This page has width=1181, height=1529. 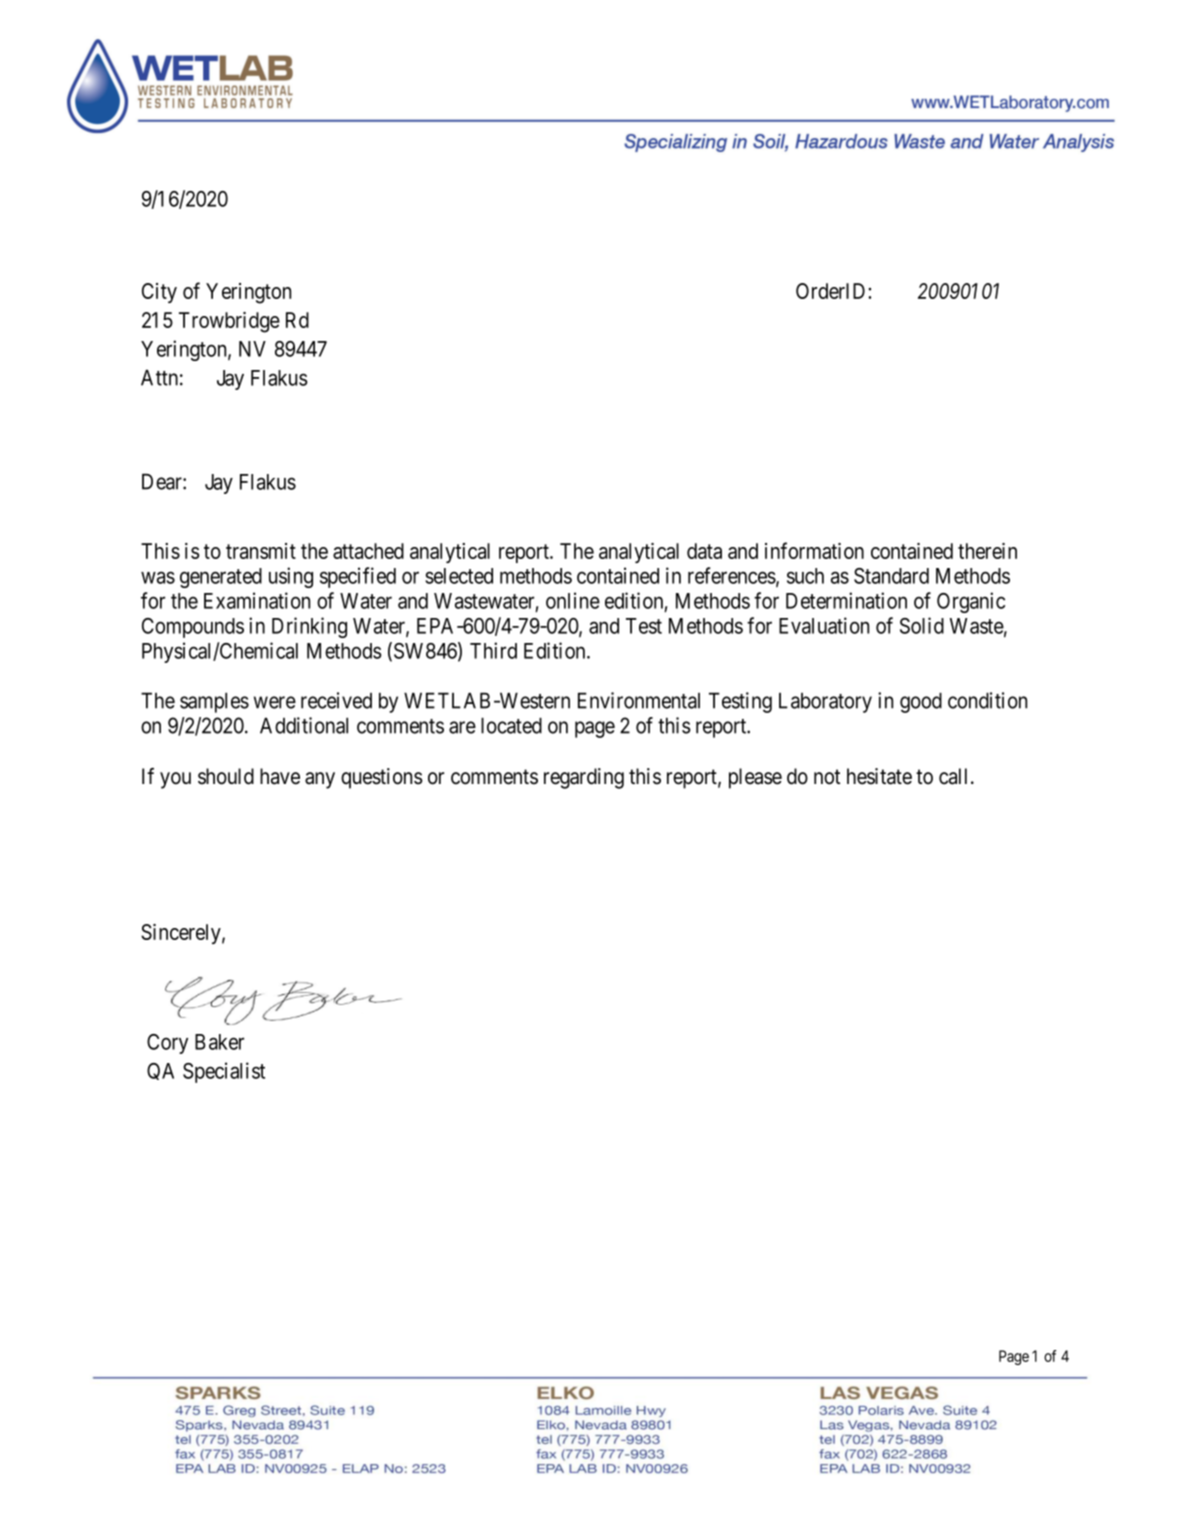 I want to click on Specialist, so click(x=224, y=1072).
